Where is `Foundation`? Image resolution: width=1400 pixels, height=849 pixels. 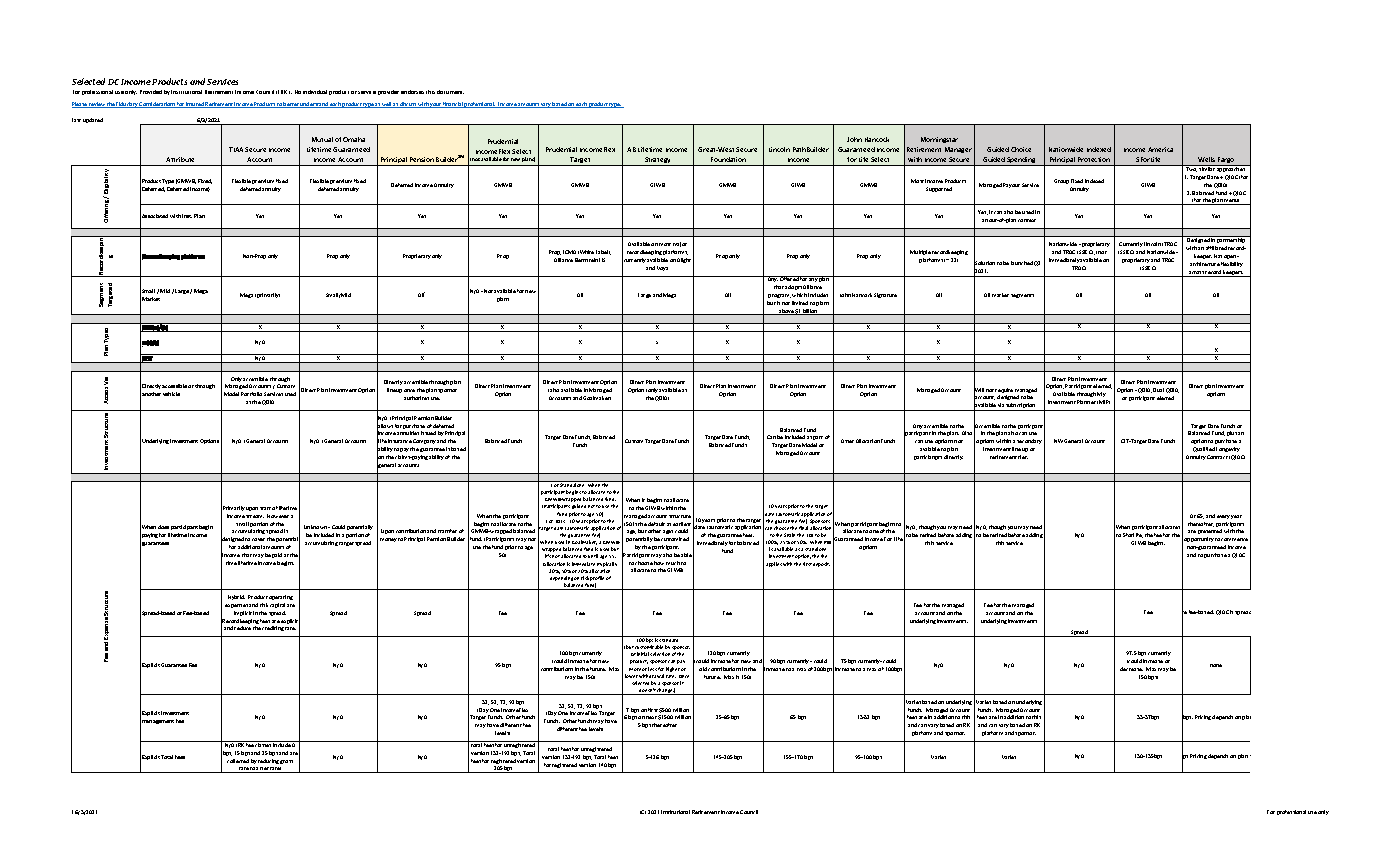
Foundation is located at coordinates (728, 159).
